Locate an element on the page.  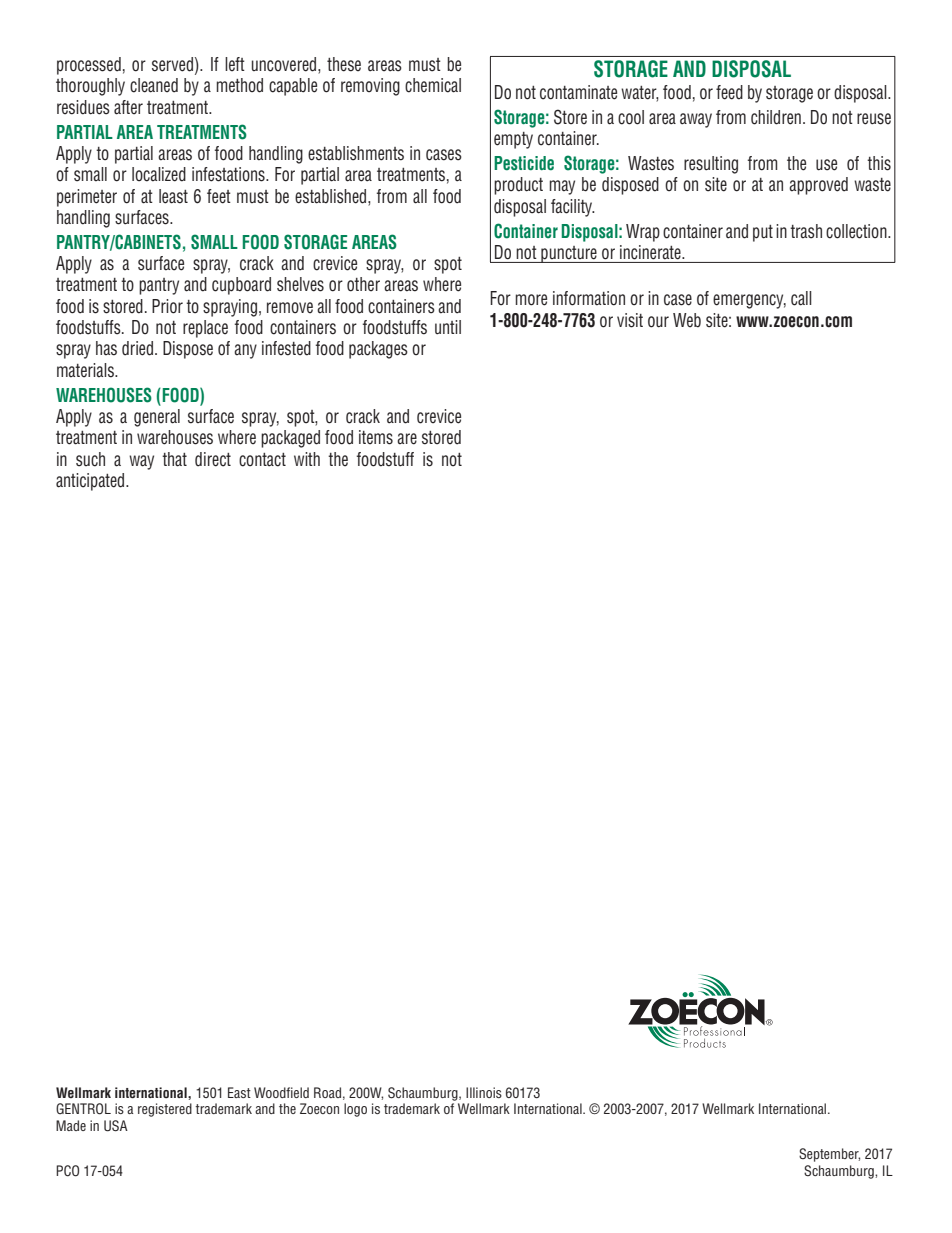
September is located at coordinates (829, 1155).
